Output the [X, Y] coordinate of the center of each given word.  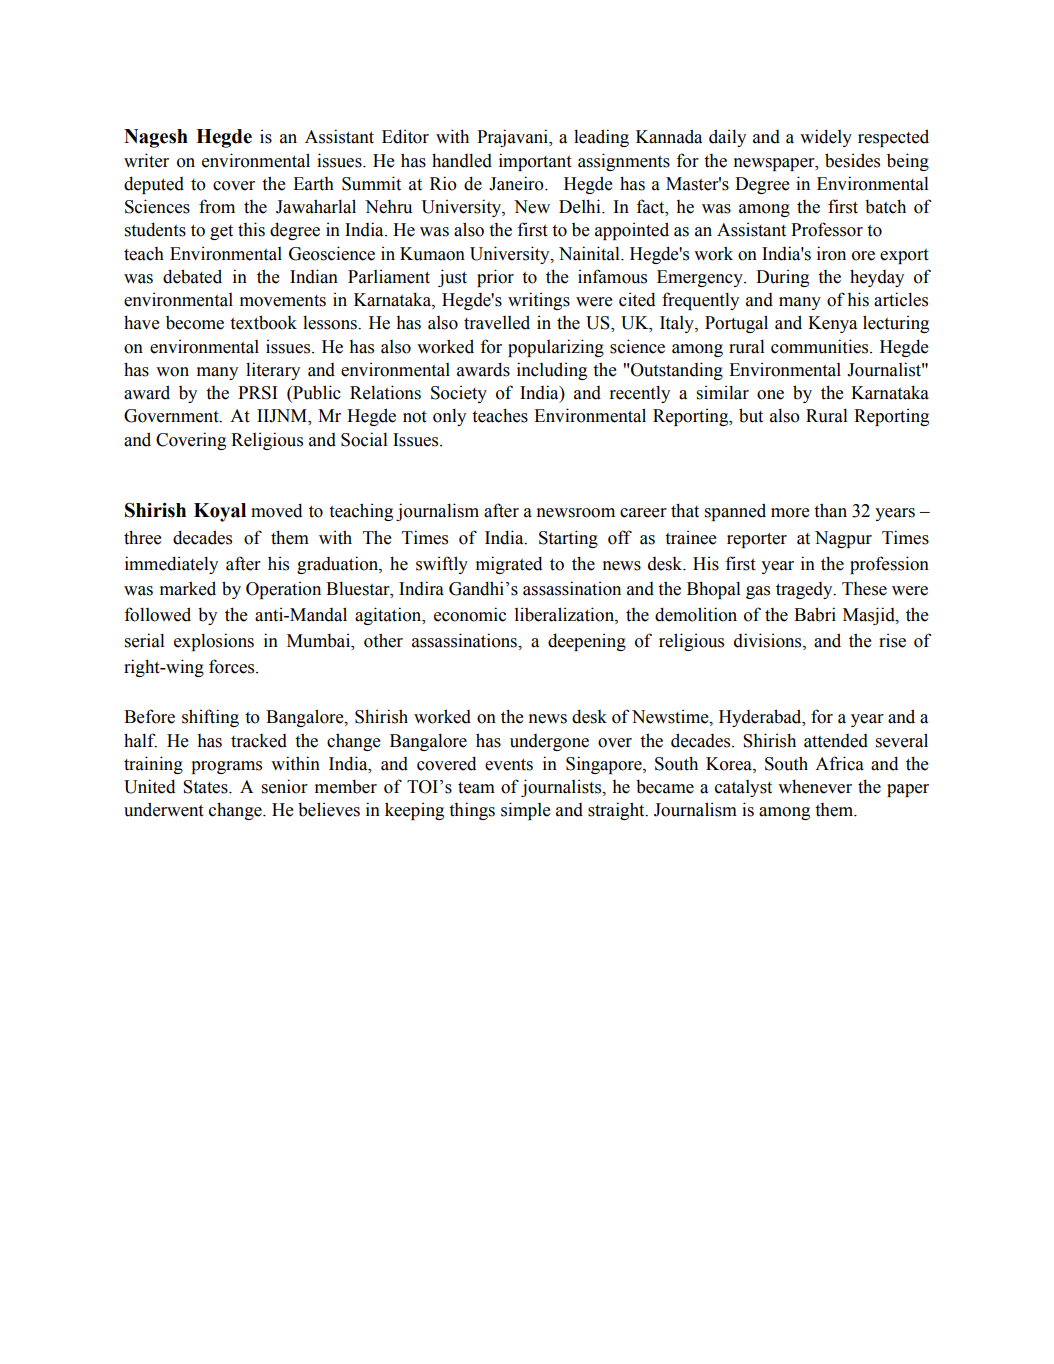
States [206, 787]
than [830, 510]
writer [146, 160]
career [643, 513]
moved [277, 510]
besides [852, 160]
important [535, 162]
